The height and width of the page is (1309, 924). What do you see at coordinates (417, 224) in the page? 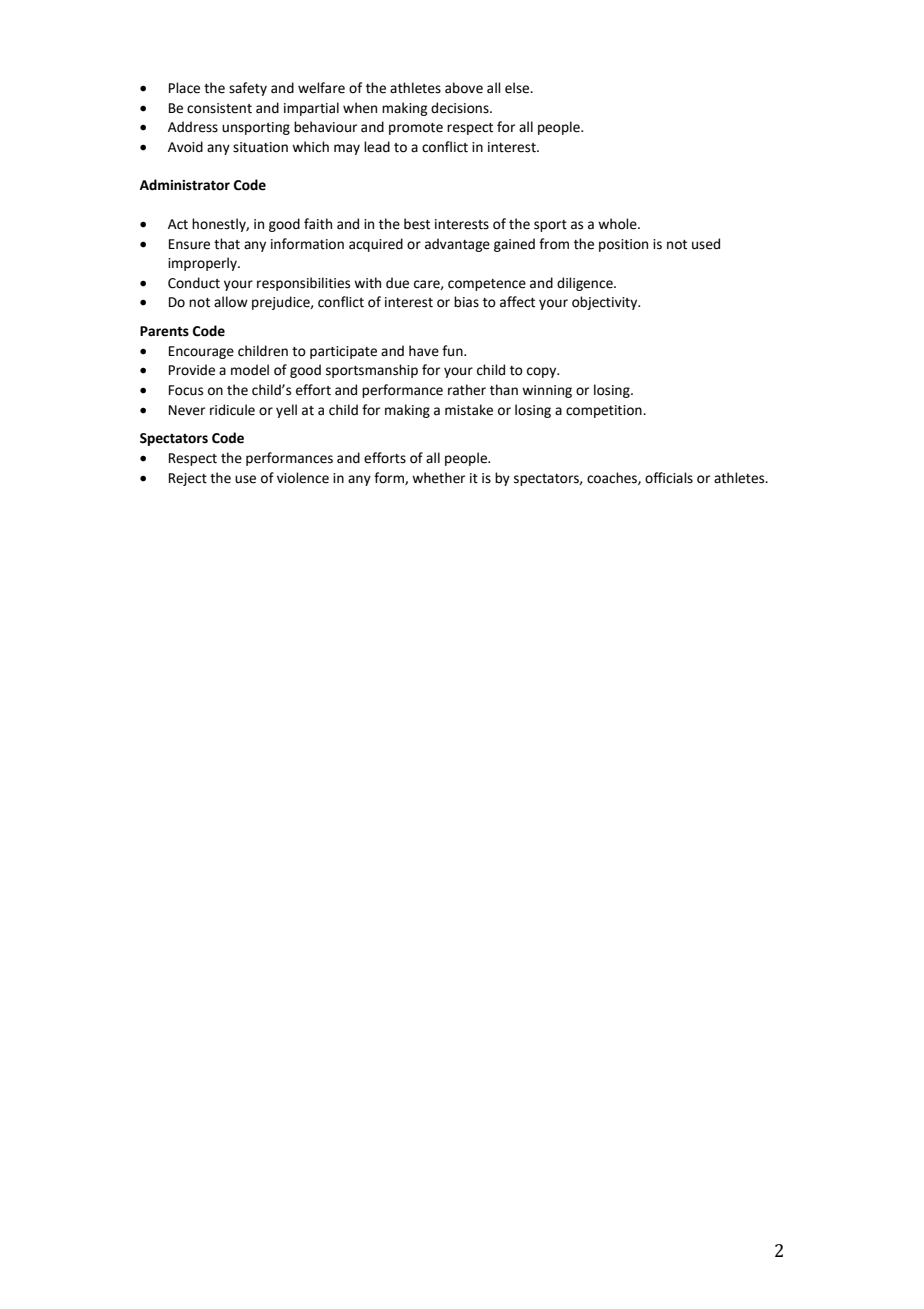
I see `best` at bounding box center [417, 224].
